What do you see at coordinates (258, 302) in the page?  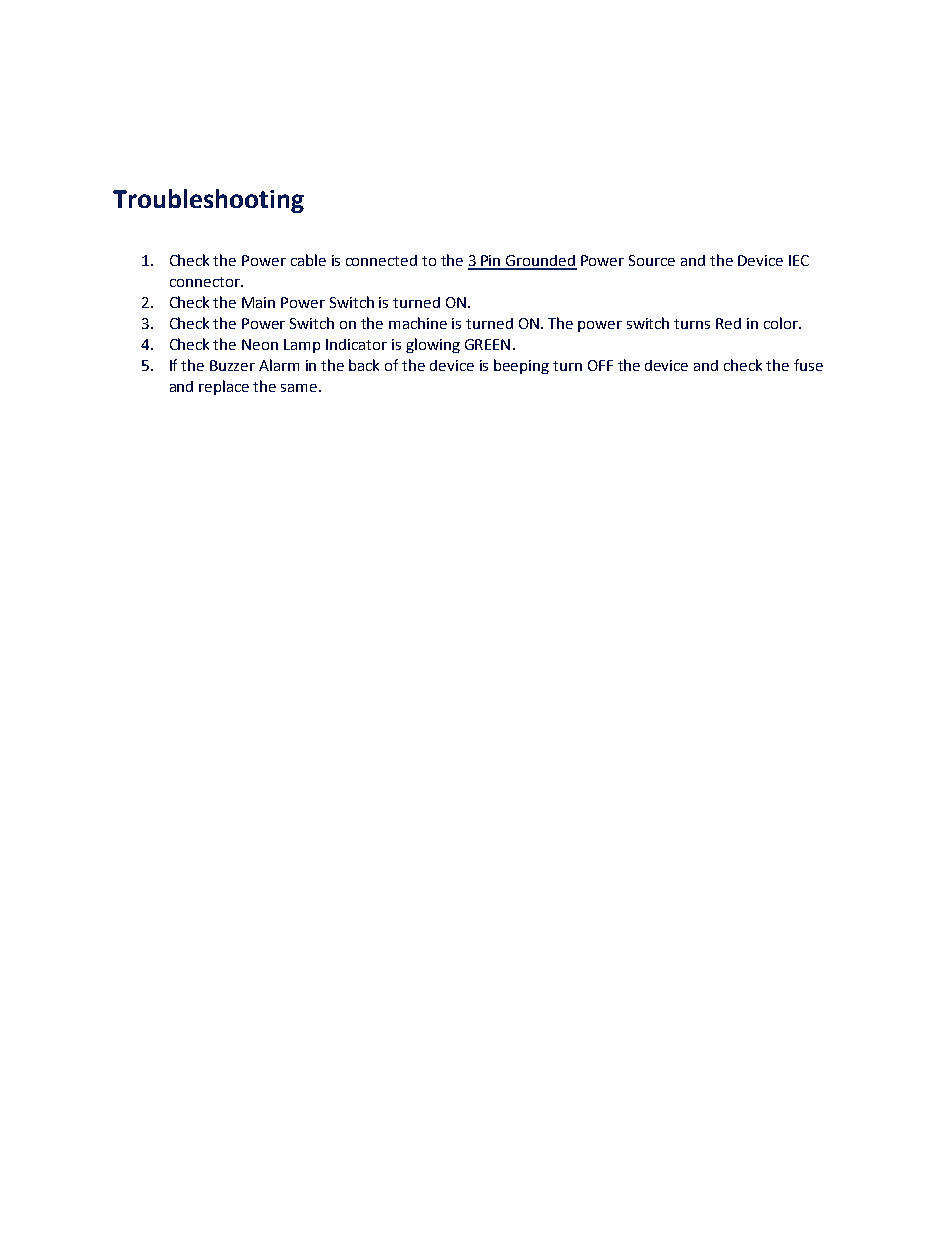 I see `Main` at bounding box center [258, 302].
